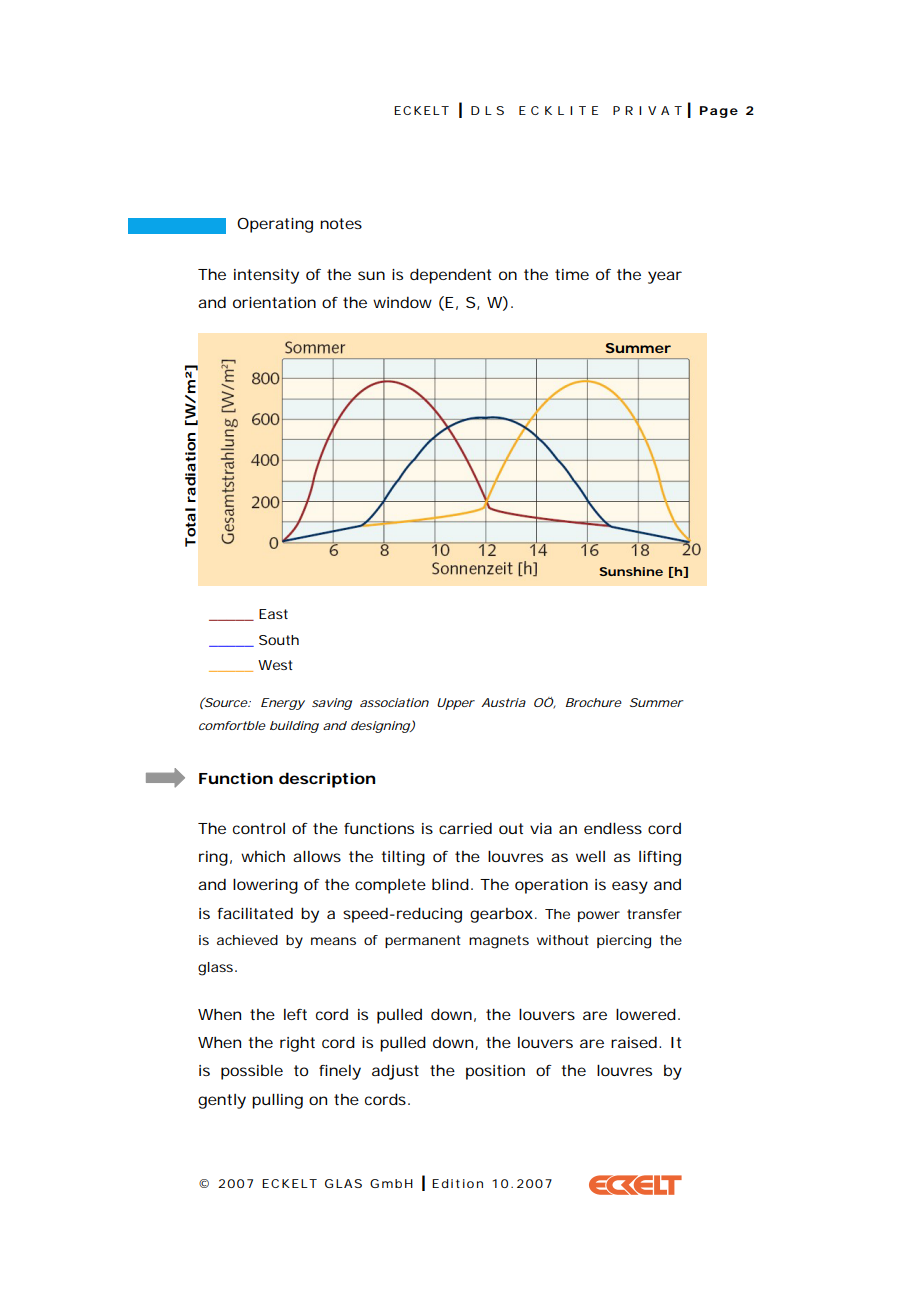 This screenshot has height=1308, width=924. What do you see at coordinates (719, 112) in the screenshot?
I see `Page` at bounding box center [719, 112].
